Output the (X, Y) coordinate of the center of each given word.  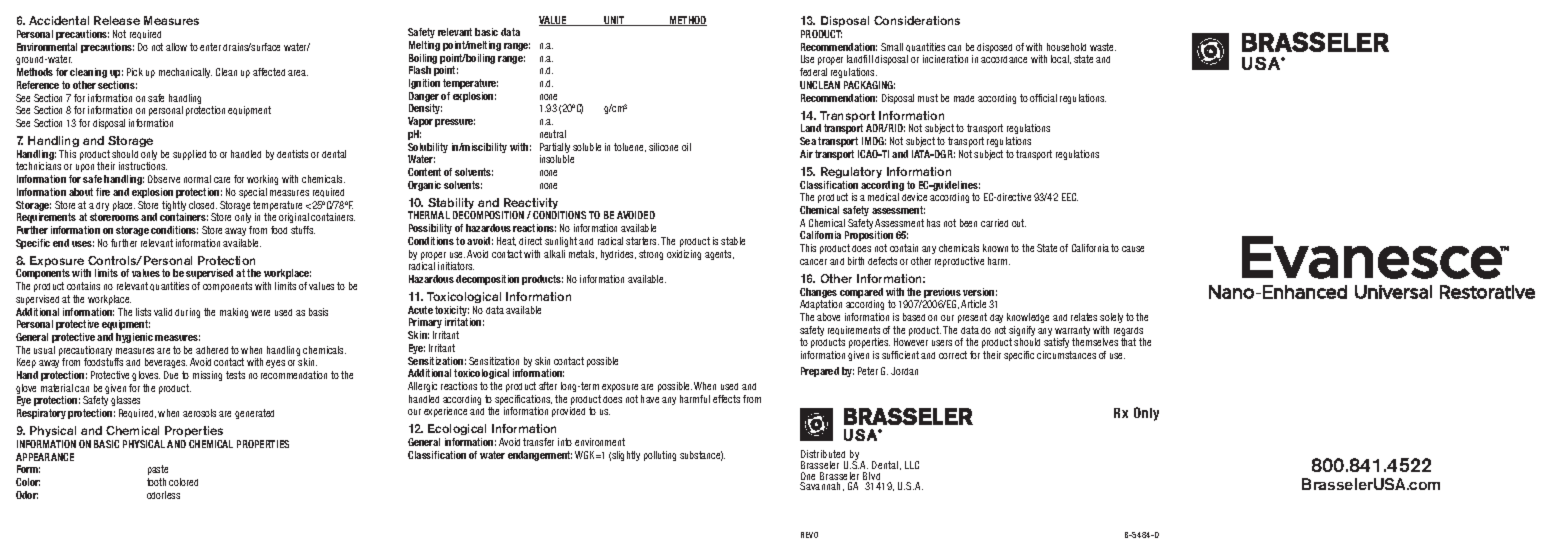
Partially (555, 148)
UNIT (614, 21)
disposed (994, 48)
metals (583, 254)
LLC (912, 465)
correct (953, 355)
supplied (189, 155)
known (995, 248)
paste (158, 470)
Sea (808, 141)
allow (176, 47)
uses (83, 244)
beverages (166, 363)
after (548, 386)
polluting (660, 456)
